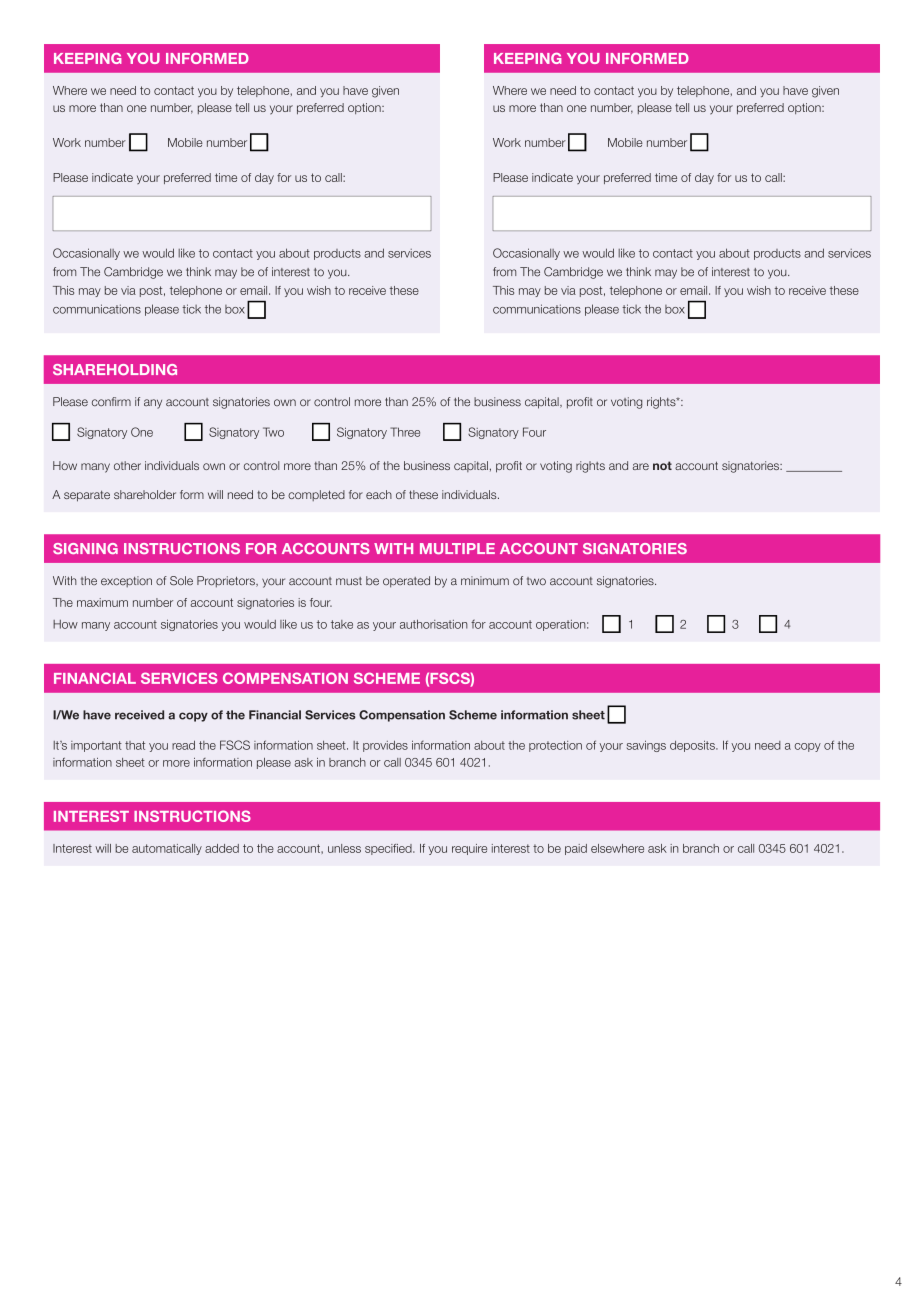 This screenshot has height=1308, width=924. What do you see at coordinates (662, 465) in the screenshot?
I see `not` at bounding box center [662, 465].
